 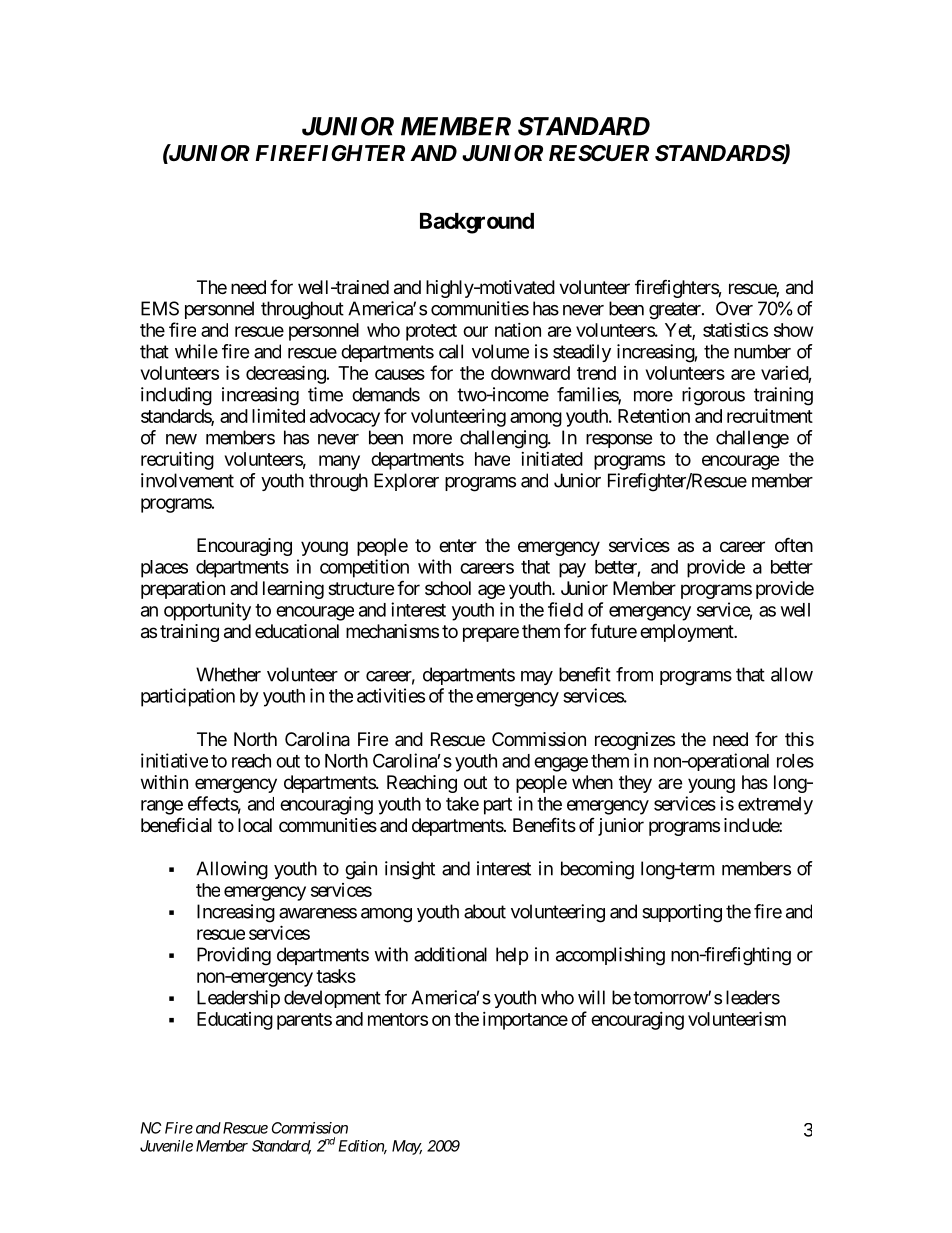 What do you see at coordinates (410, 870) in the screenshot?
I see `insight` at bounding box center [410, 870].
